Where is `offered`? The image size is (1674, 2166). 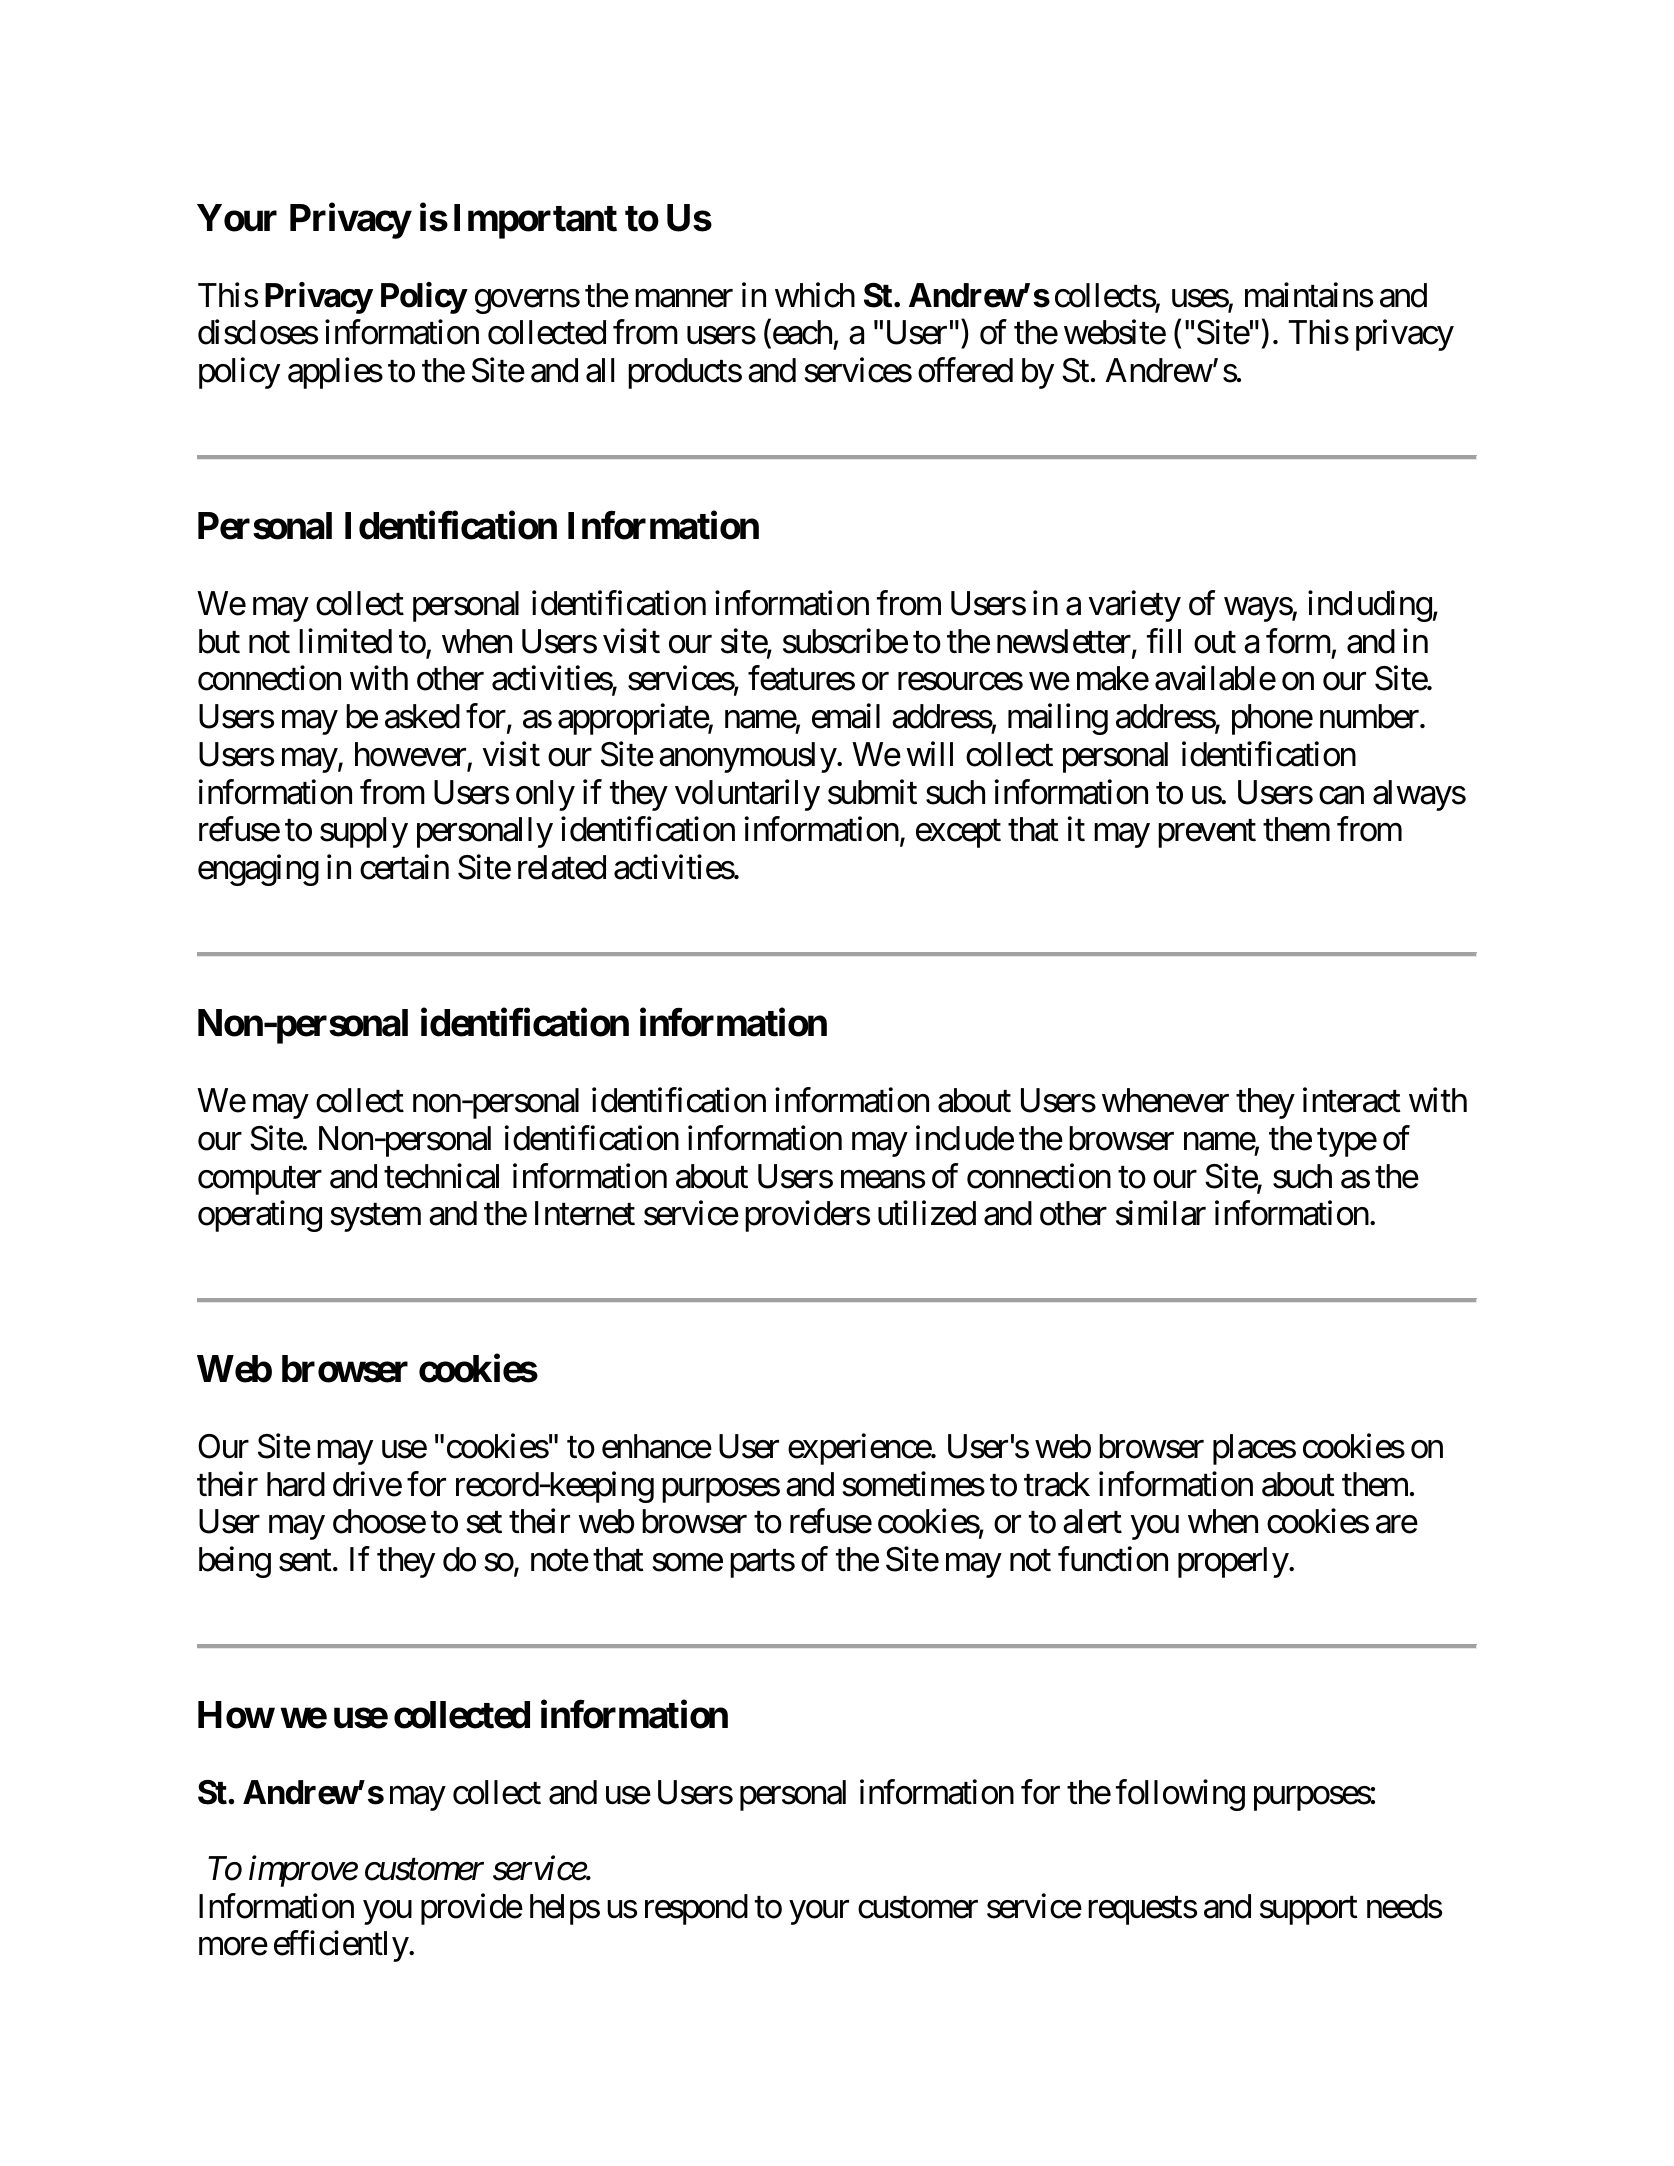
offered is located at coordinates (965, 370).
